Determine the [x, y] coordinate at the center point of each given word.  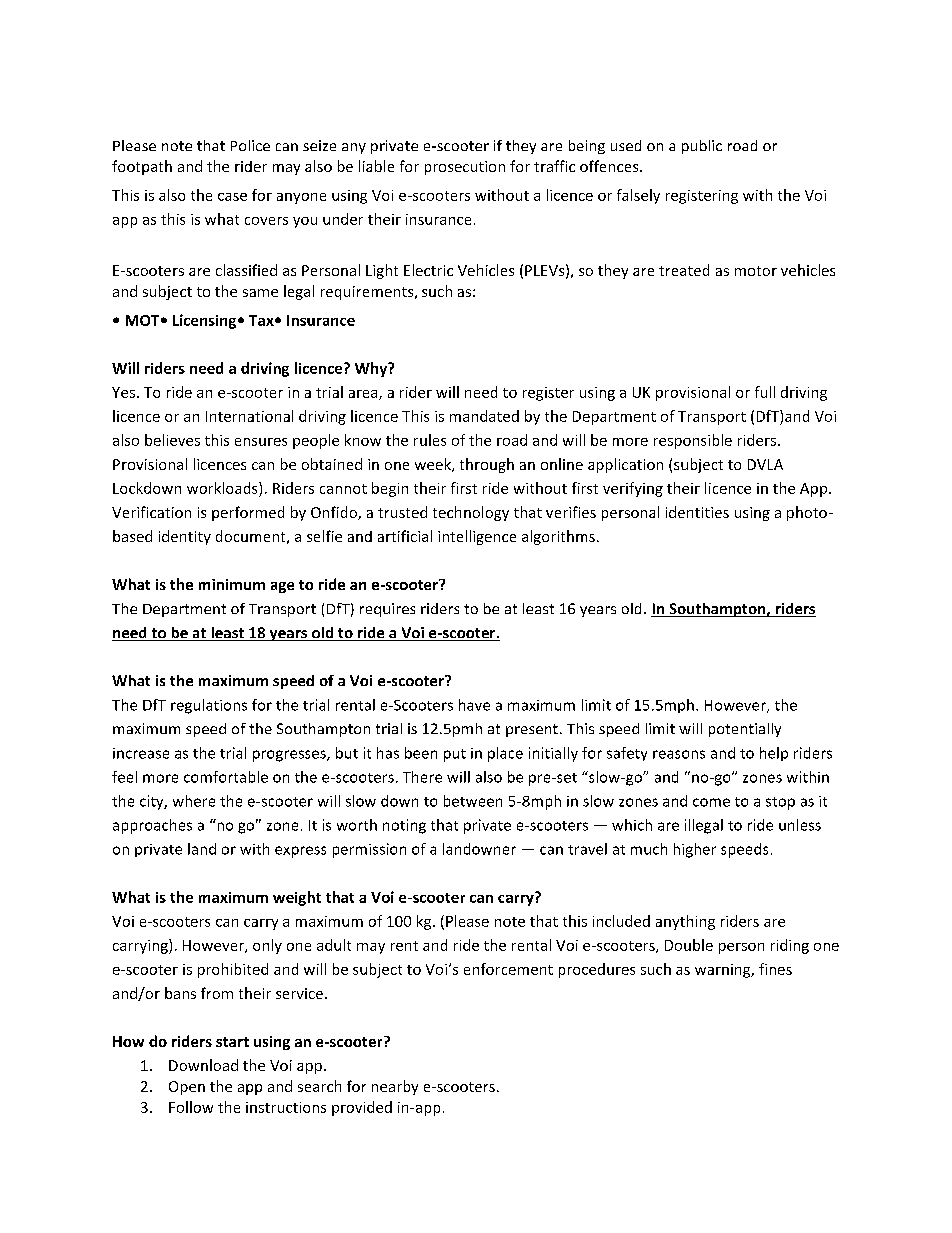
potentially [745, 730]
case [232, 197]
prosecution [465, 168]
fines [775, 969]
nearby [395, 1087]
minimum [232, 584]
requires [387, 610]
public [702, 147]
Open [187, 1088]
